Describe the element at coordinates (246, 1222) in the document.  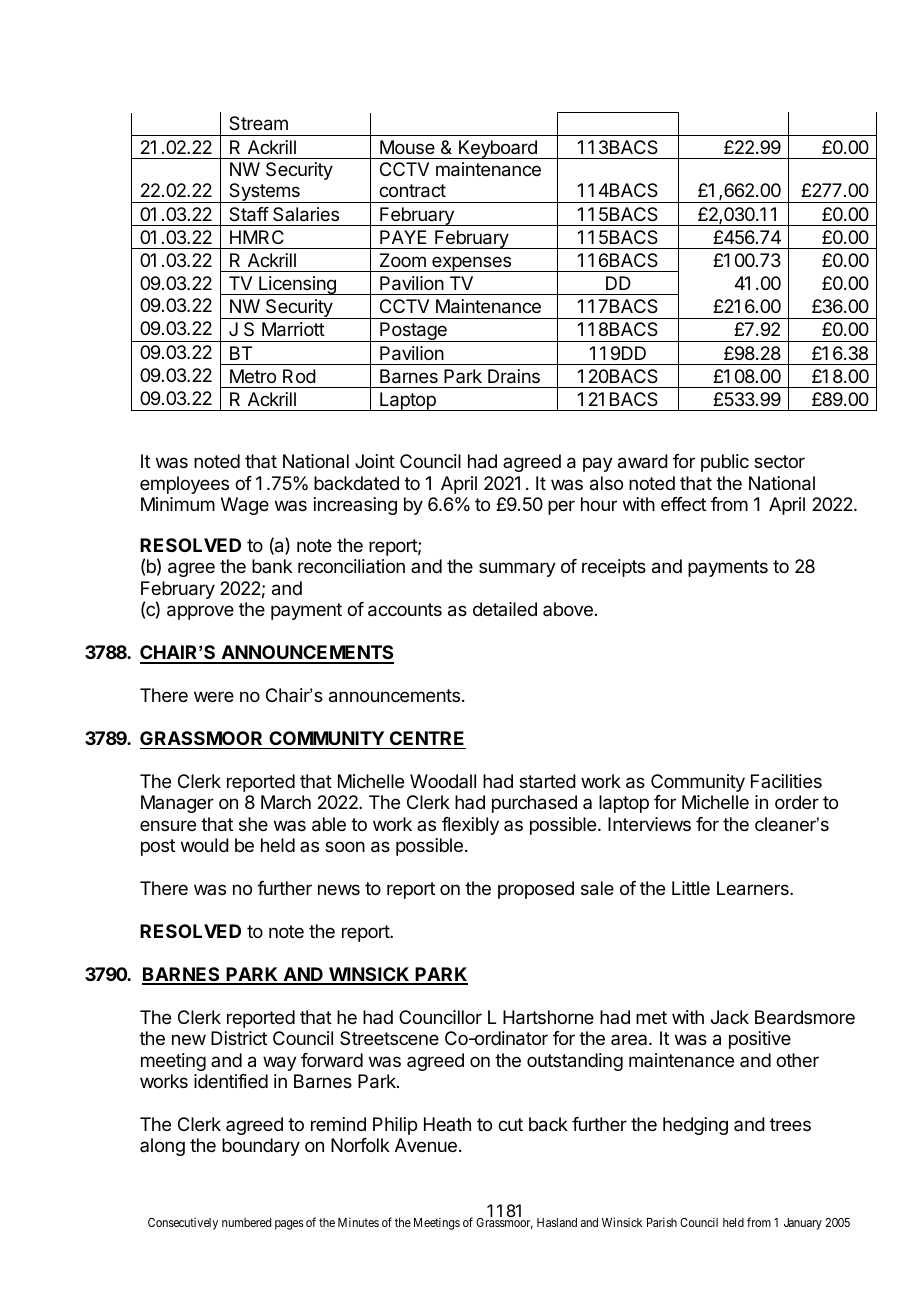
I see `numbered` at that location.
